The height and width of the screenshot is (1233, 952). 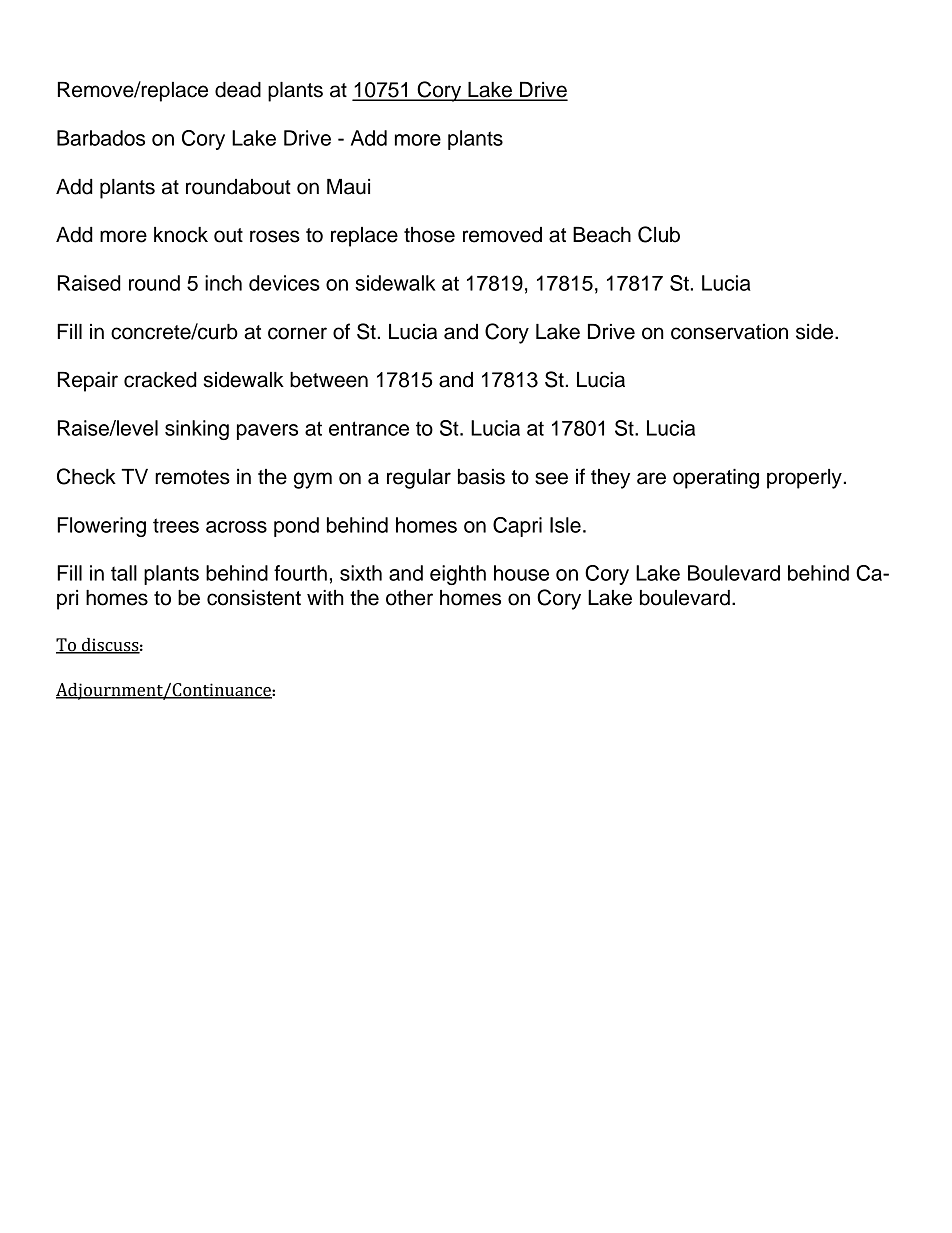 I want to click on cracked, so click(x=160, y=380).
